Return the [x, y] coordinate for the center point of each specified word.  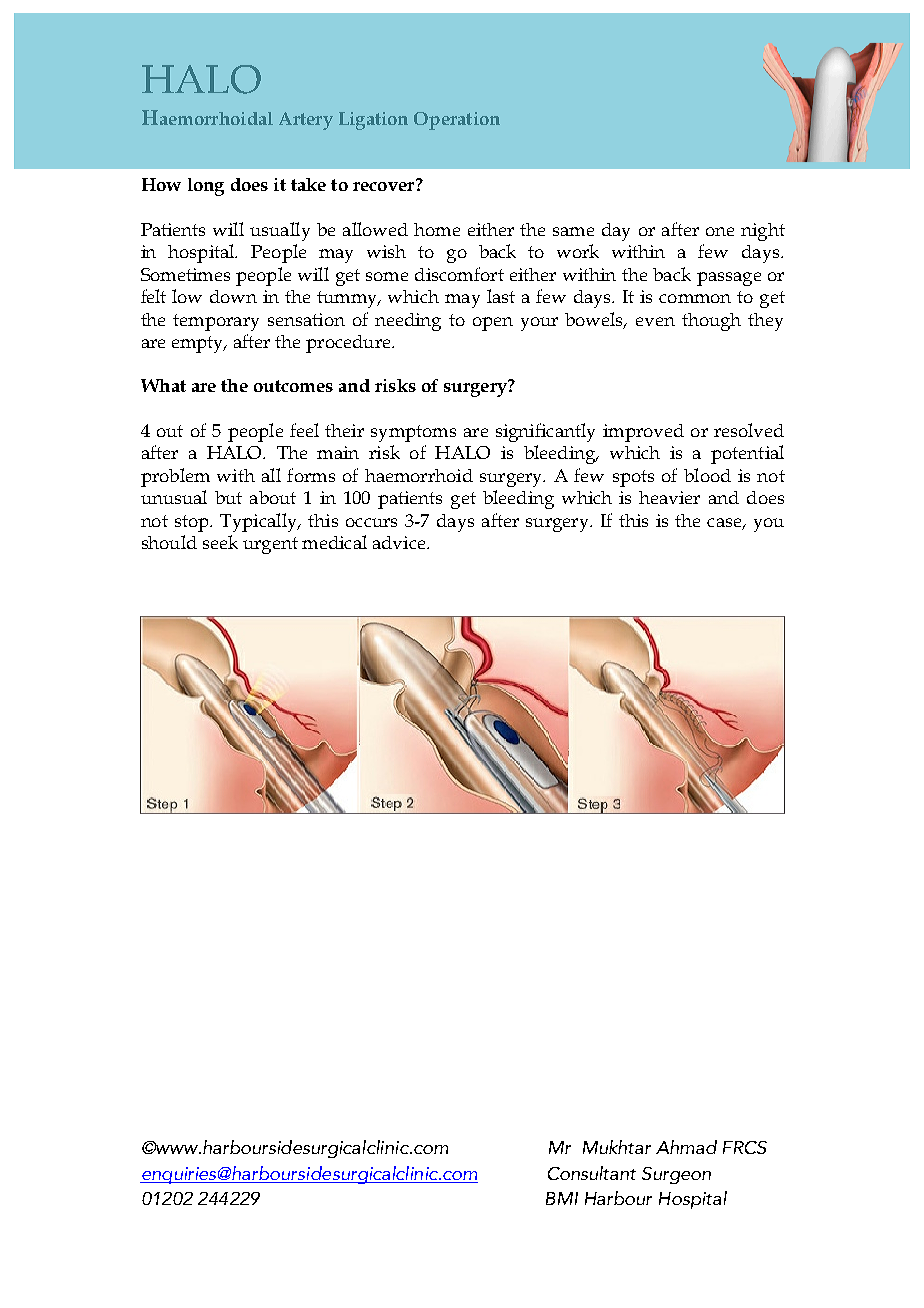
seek [220, 542]
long [206, 187]
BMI [562, 1198]
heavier [669, 497]
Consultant [592, 1173]
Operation [457, 121]
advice [400, 542]
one [720, 231]
